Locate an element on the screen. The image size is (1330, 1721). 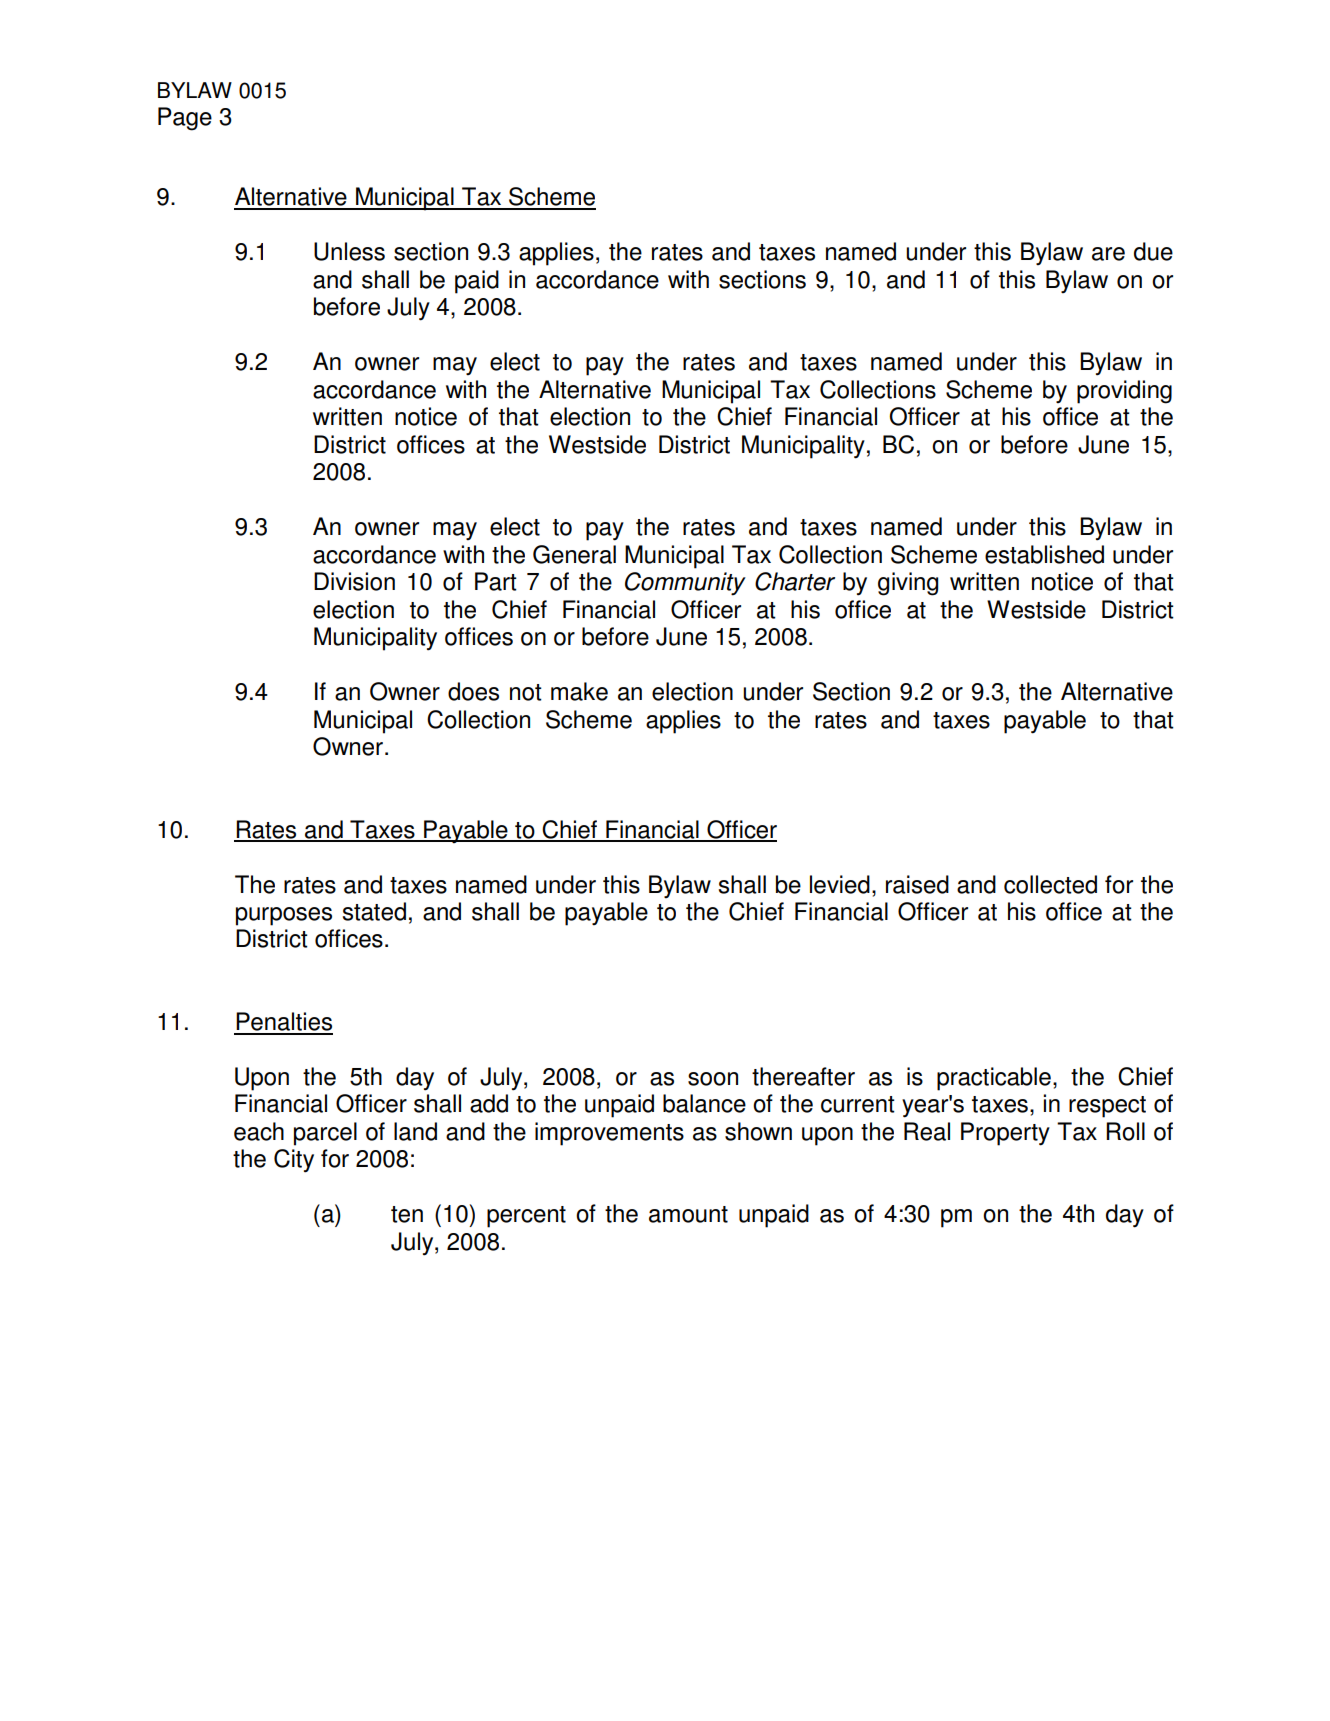
Property is located at coordinates (1005, 1134).
